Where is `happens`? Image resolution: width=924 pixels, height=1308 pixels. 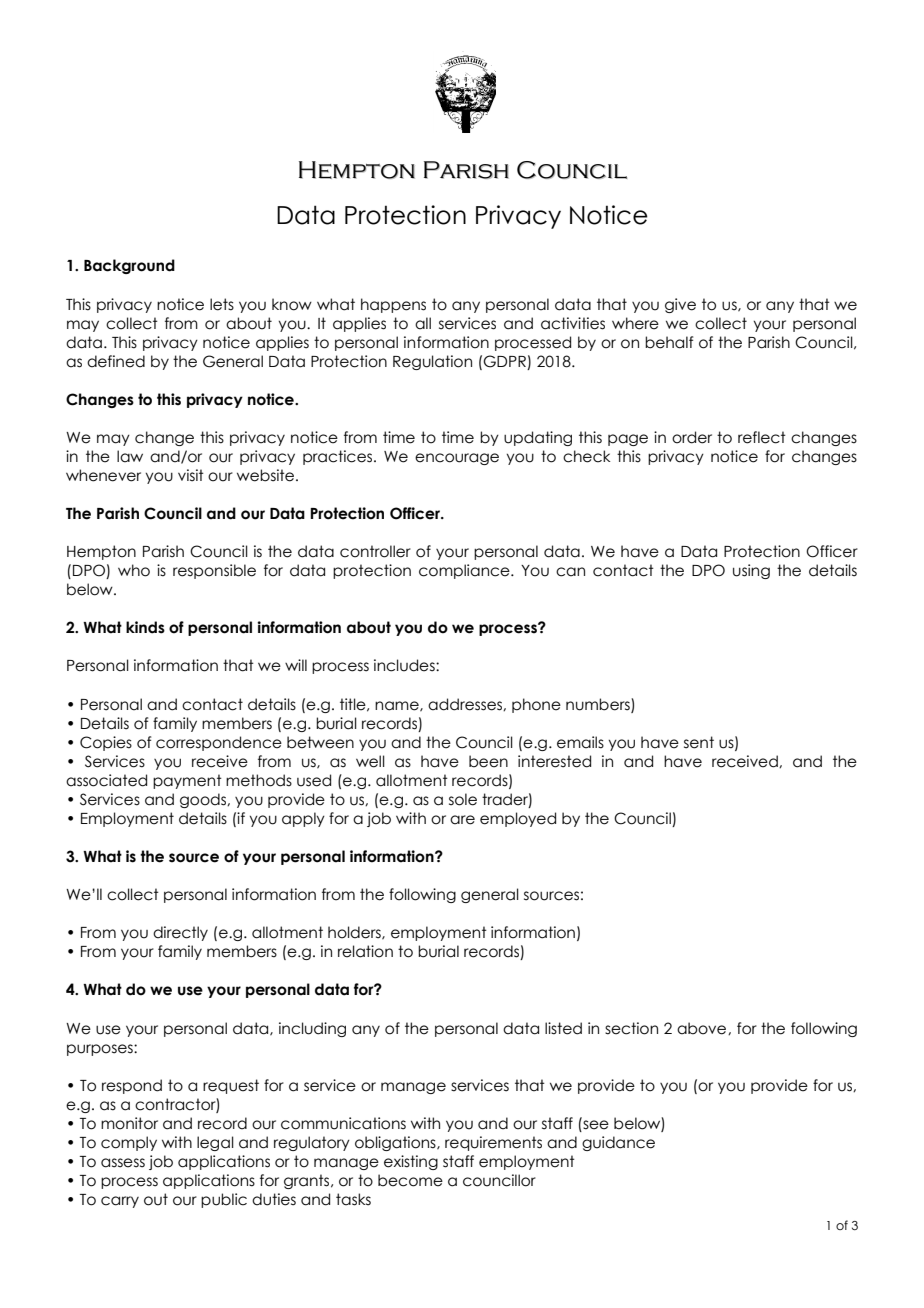 happens is located at coordinates (393, 305).
